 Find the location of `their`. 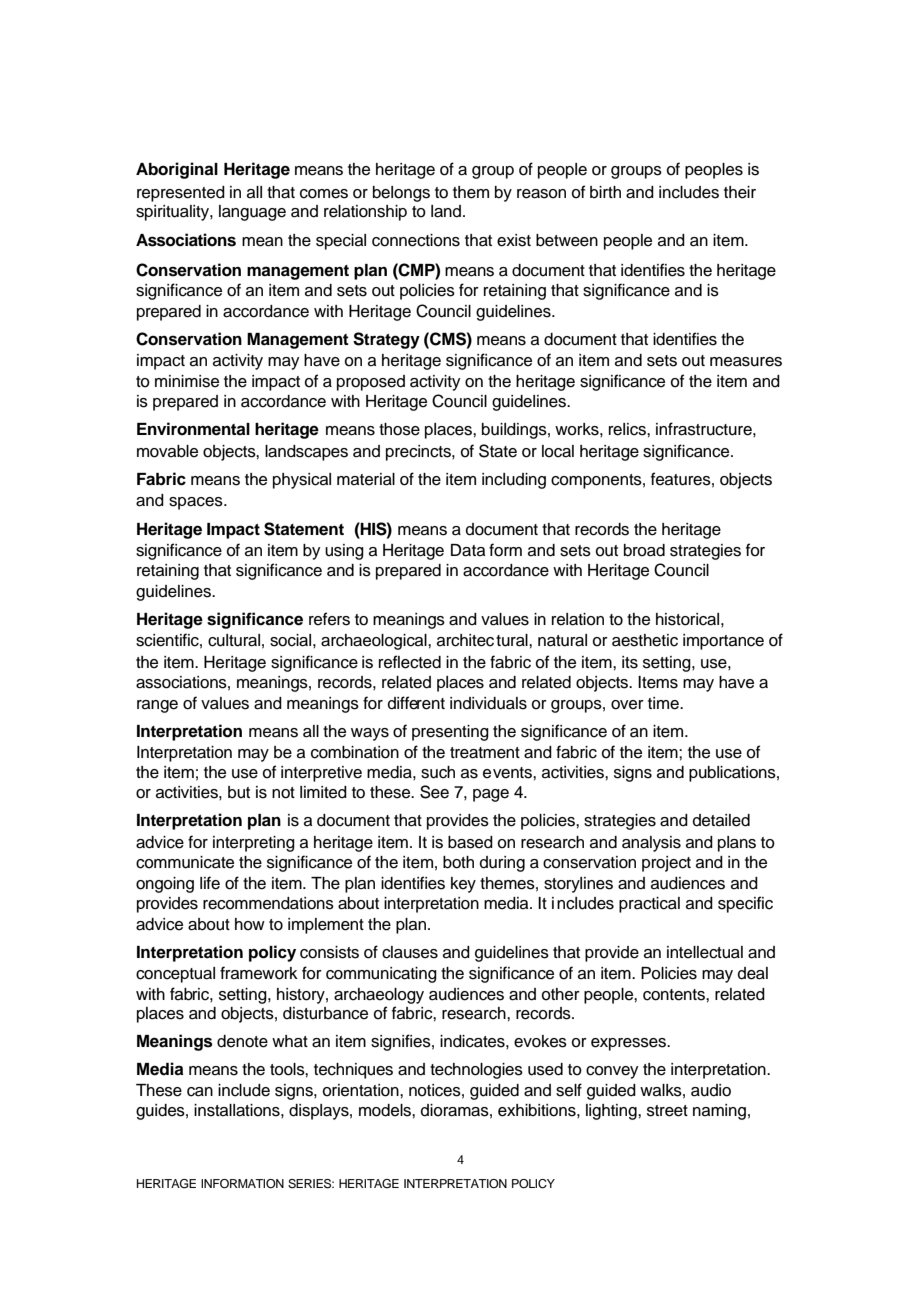

their is located at coordinates (740, 192).
